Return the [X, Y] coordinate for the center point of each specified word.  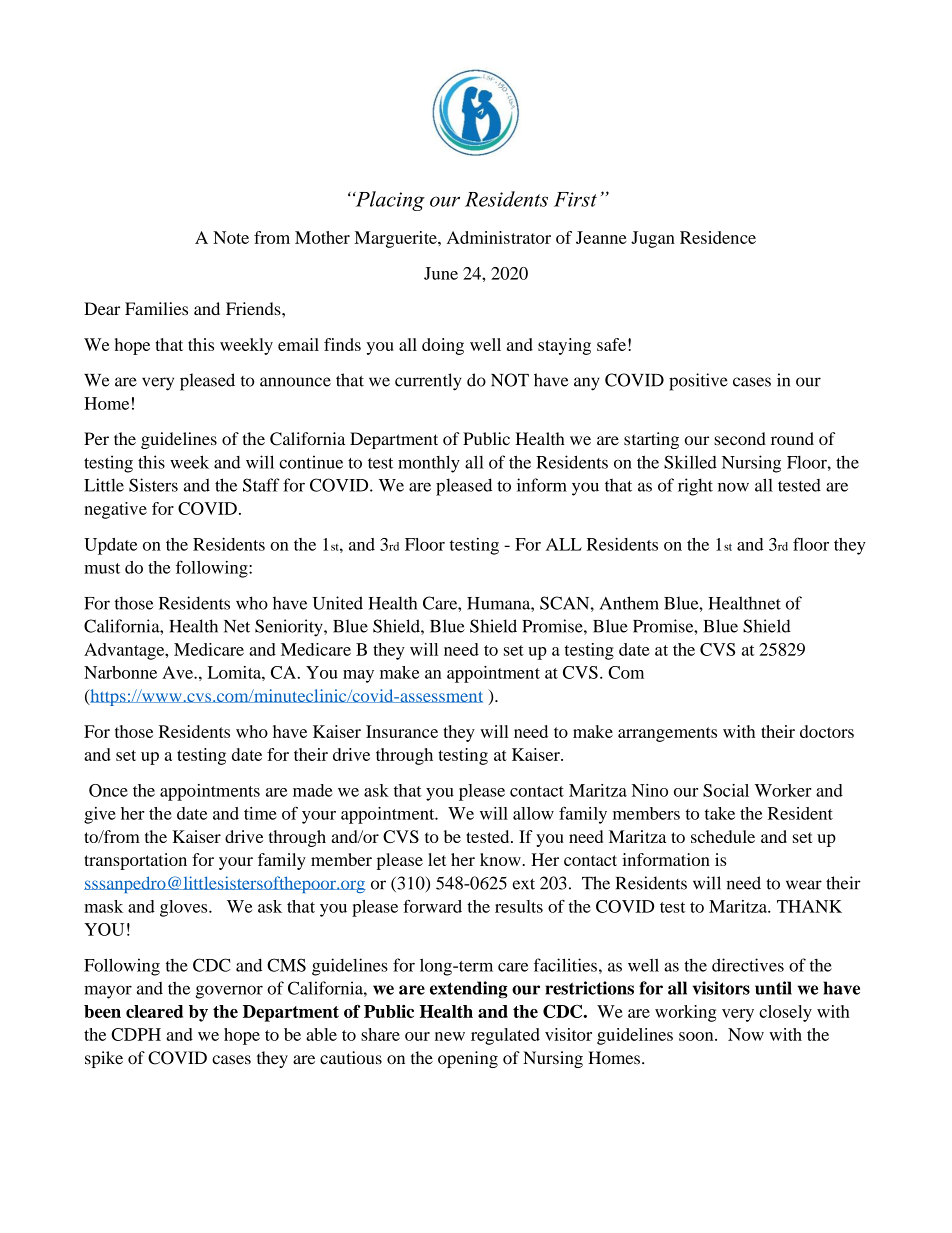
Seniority [290, 628]
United [338, 603]
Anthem [629, 603]
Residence [718, 237]
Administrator [499, 237]
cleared [154, 1011]
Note [231, 237]
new [450, 1036]
